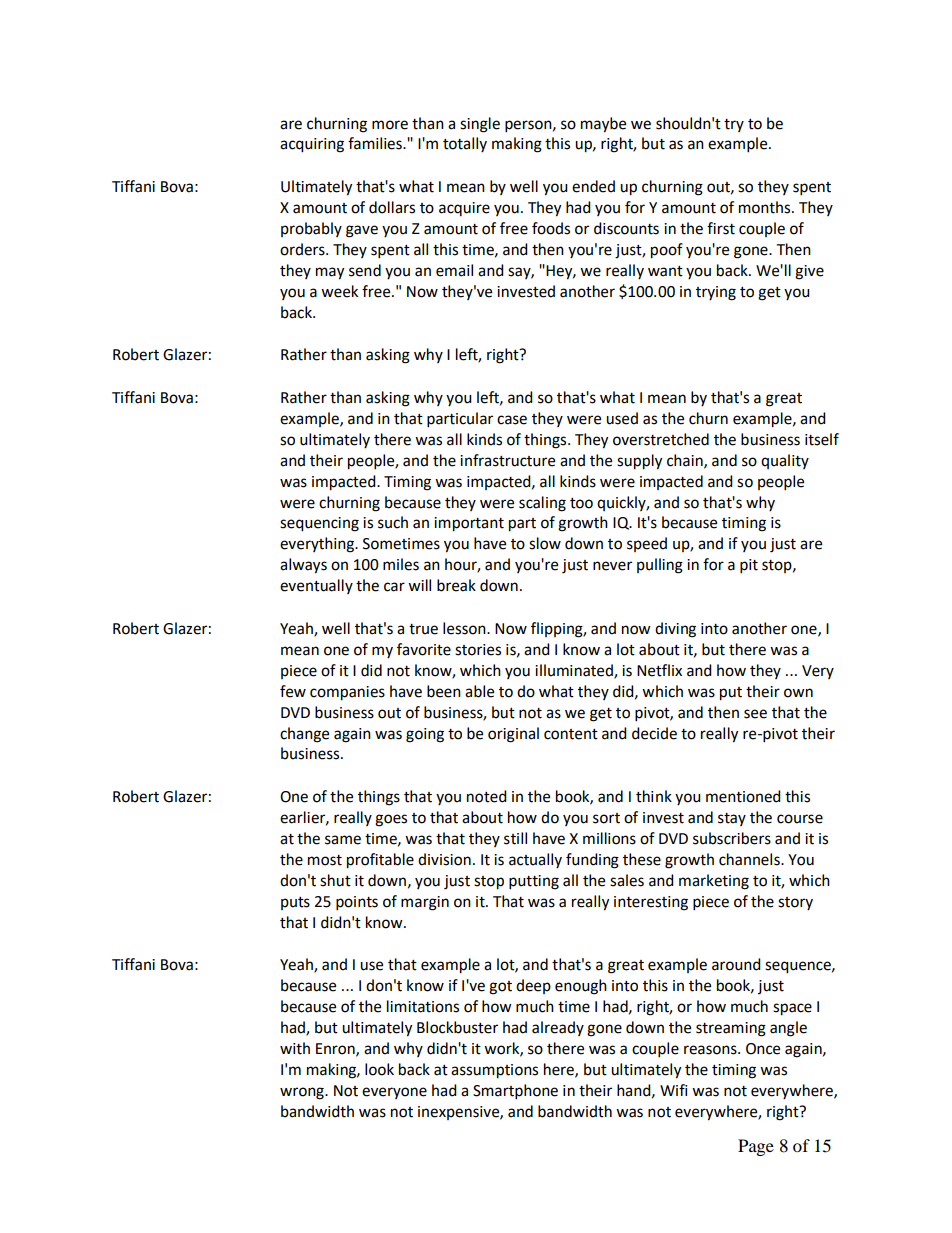 The height and width of the screenshot is (1233, 952). What do you see at coordinates (766, 207) in the screenshot?
I see `months` at bounding box center [766, 207].
